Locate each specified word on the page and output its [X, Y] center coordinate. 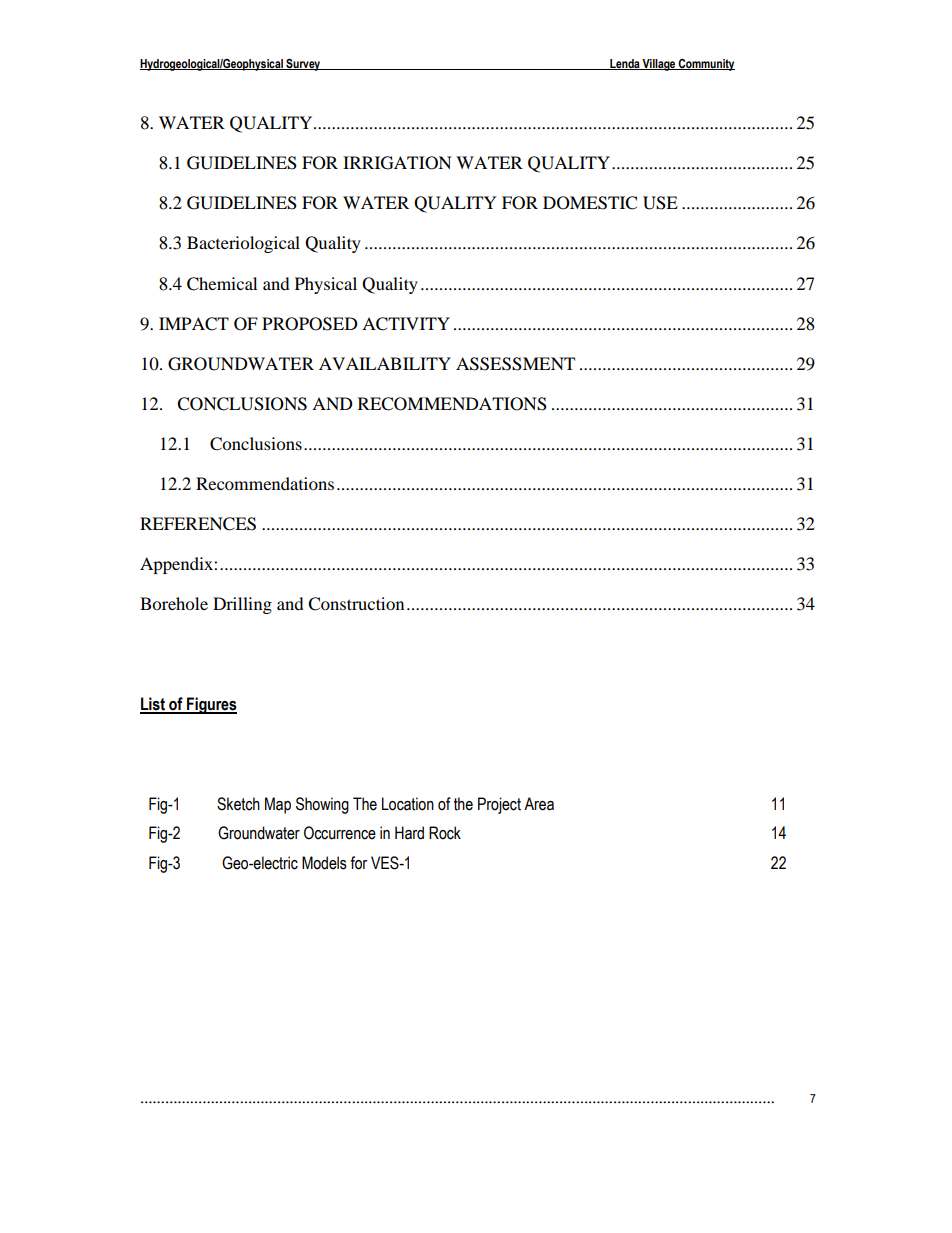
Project [499, 805]
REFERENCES [198, 524]
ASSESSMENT [515, 364]
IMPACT [194, 324]
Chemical [222, 284]
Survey [303, 65]
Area [539, 804]
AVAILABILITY [385, 363]
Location [408, 804]
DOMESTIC [590, 203]
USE [660, 203]
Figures [211, 705]
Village [659, 65]
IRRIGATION [397, 163]
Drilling [242, 605]
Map [278, 805]
